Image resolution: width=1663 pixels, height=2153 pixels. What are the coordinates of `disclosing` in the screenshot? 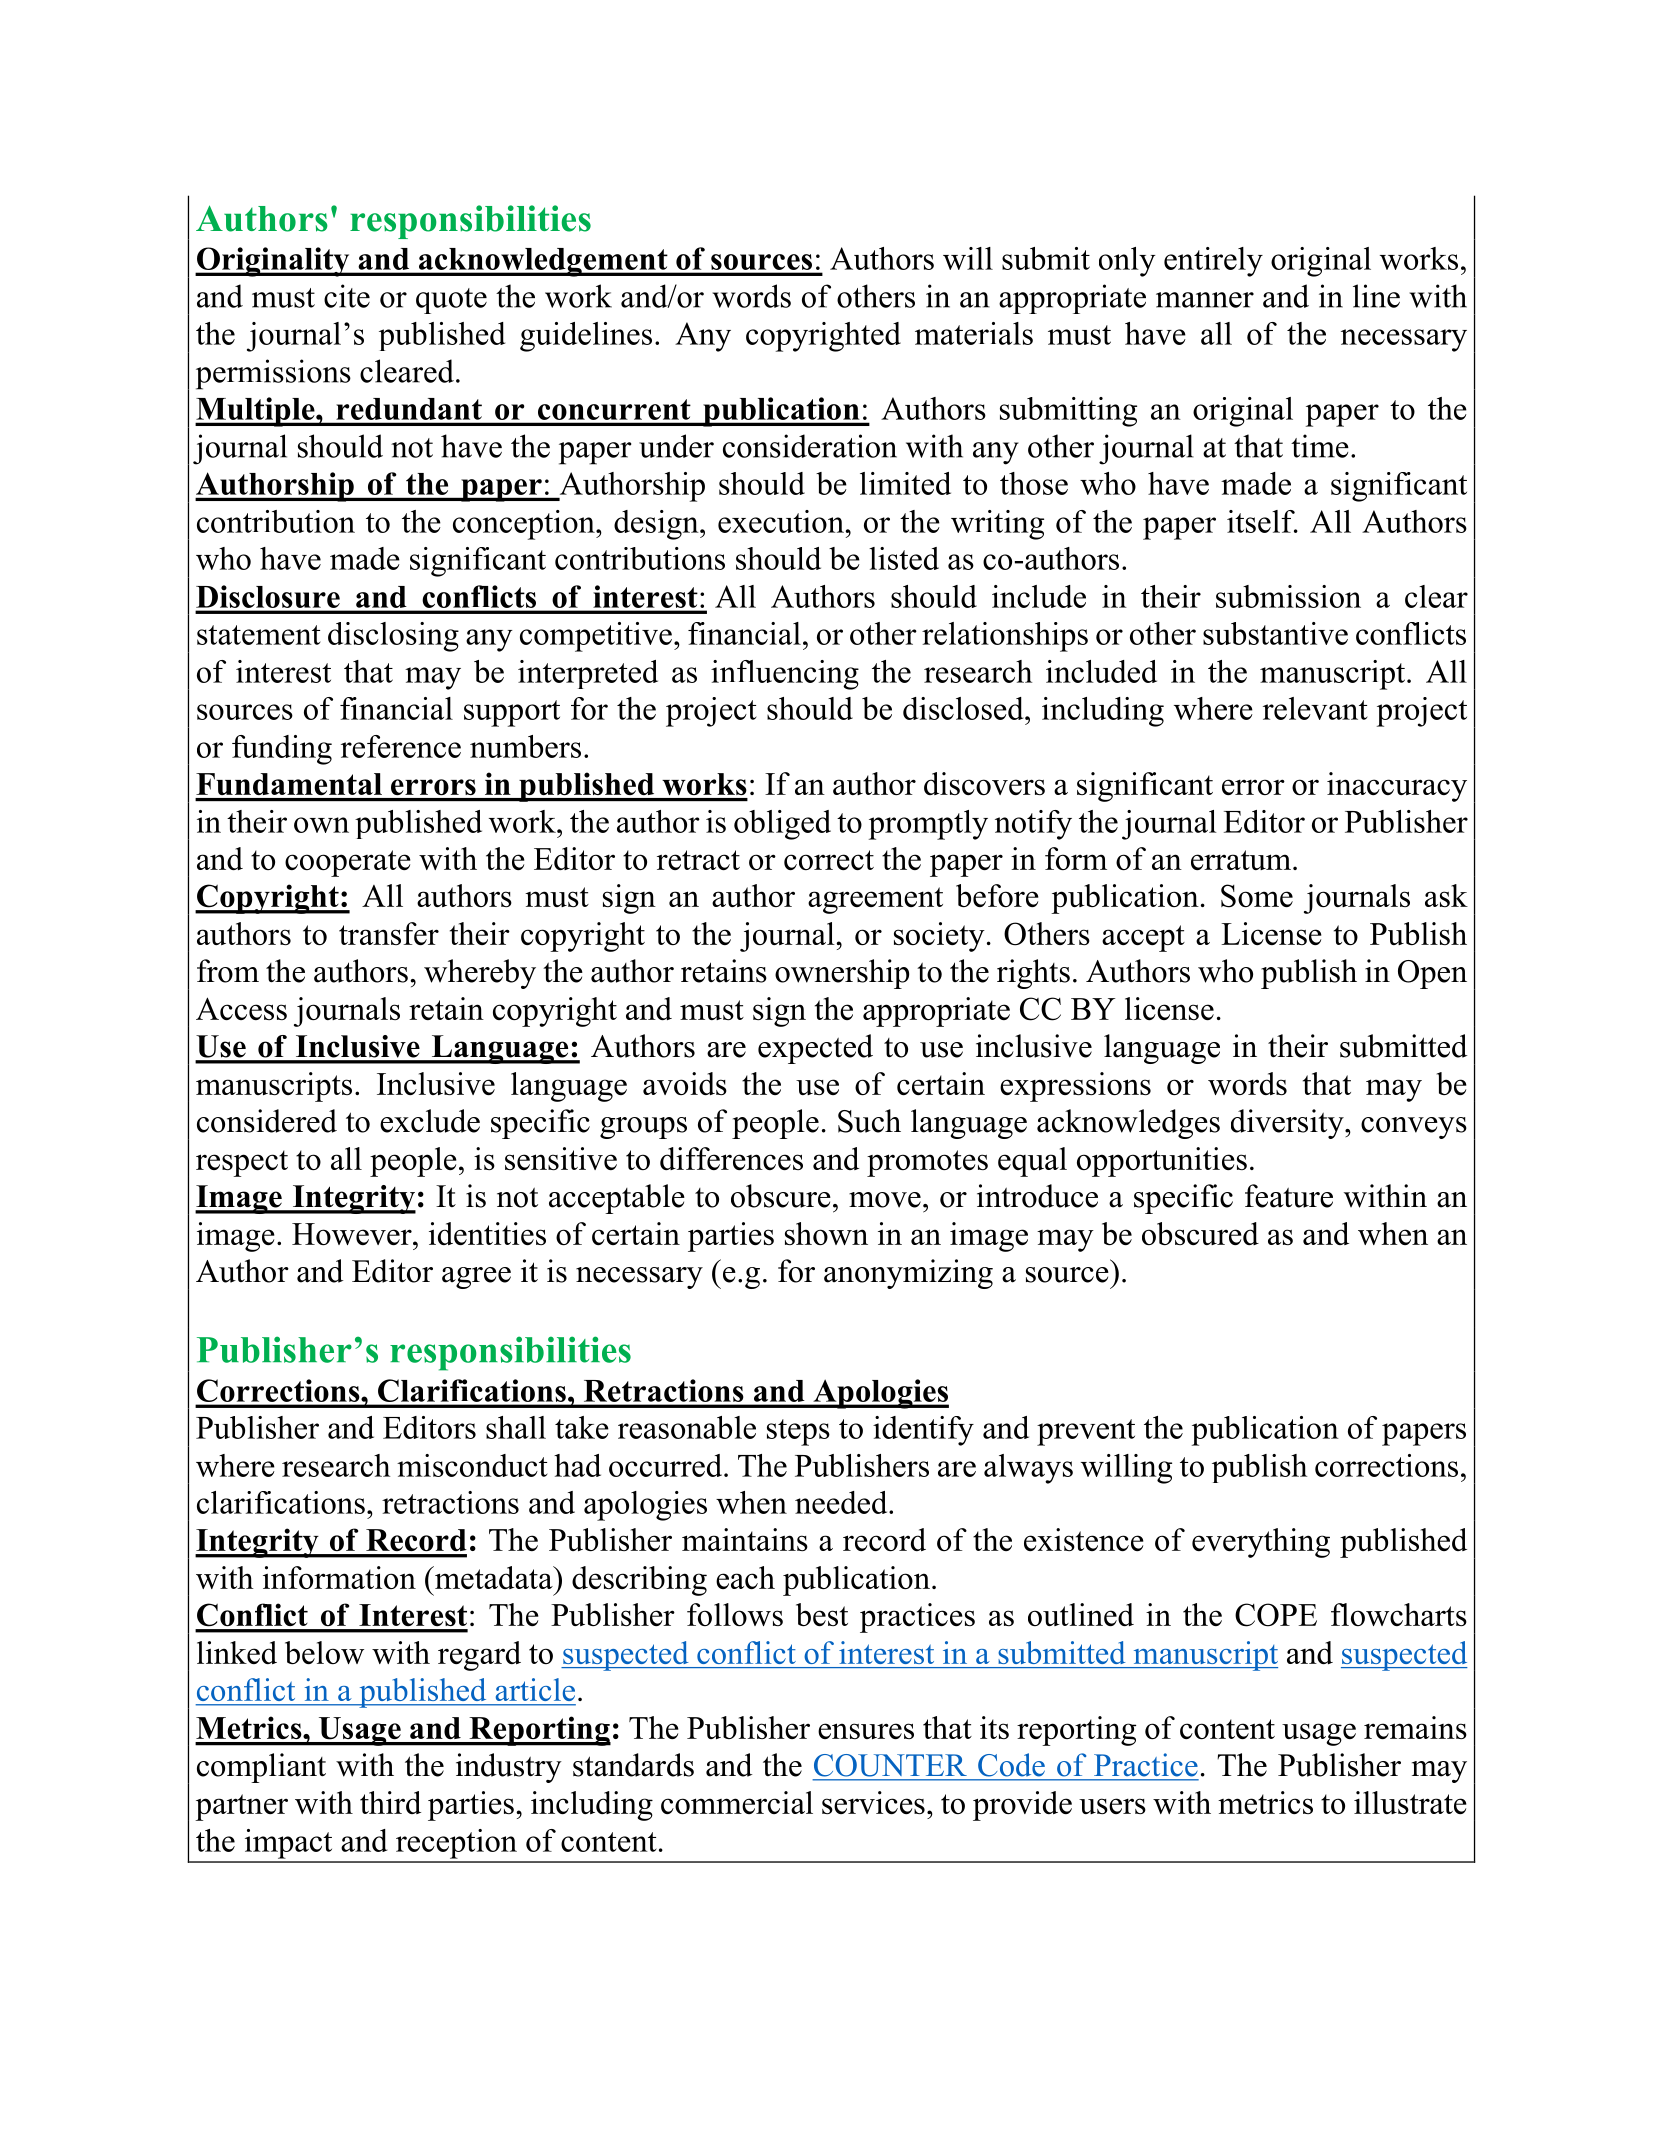 It's located at (393, 637).
